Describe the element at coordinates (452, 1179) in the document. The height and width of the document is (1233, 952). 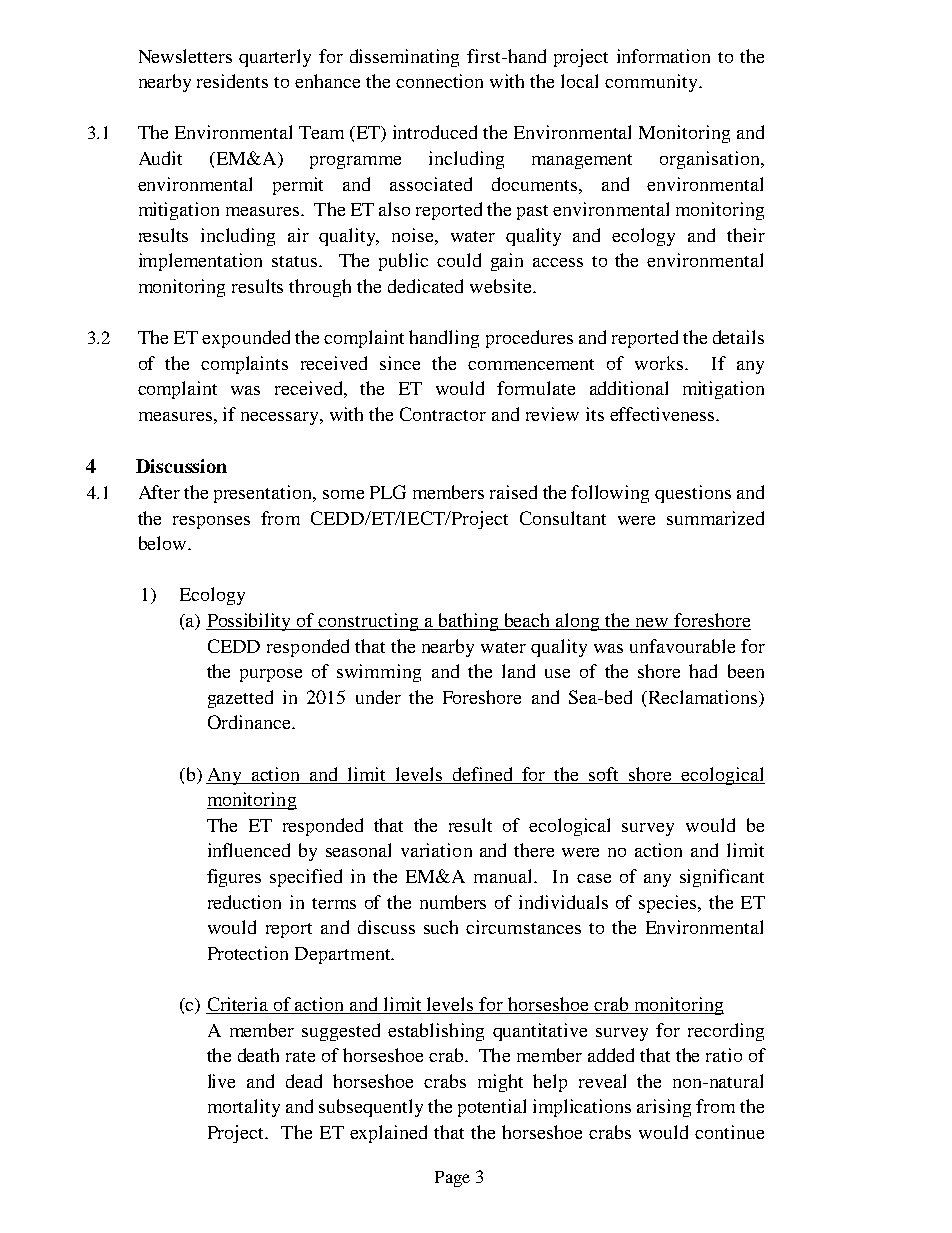
I see `Page` at that location.
